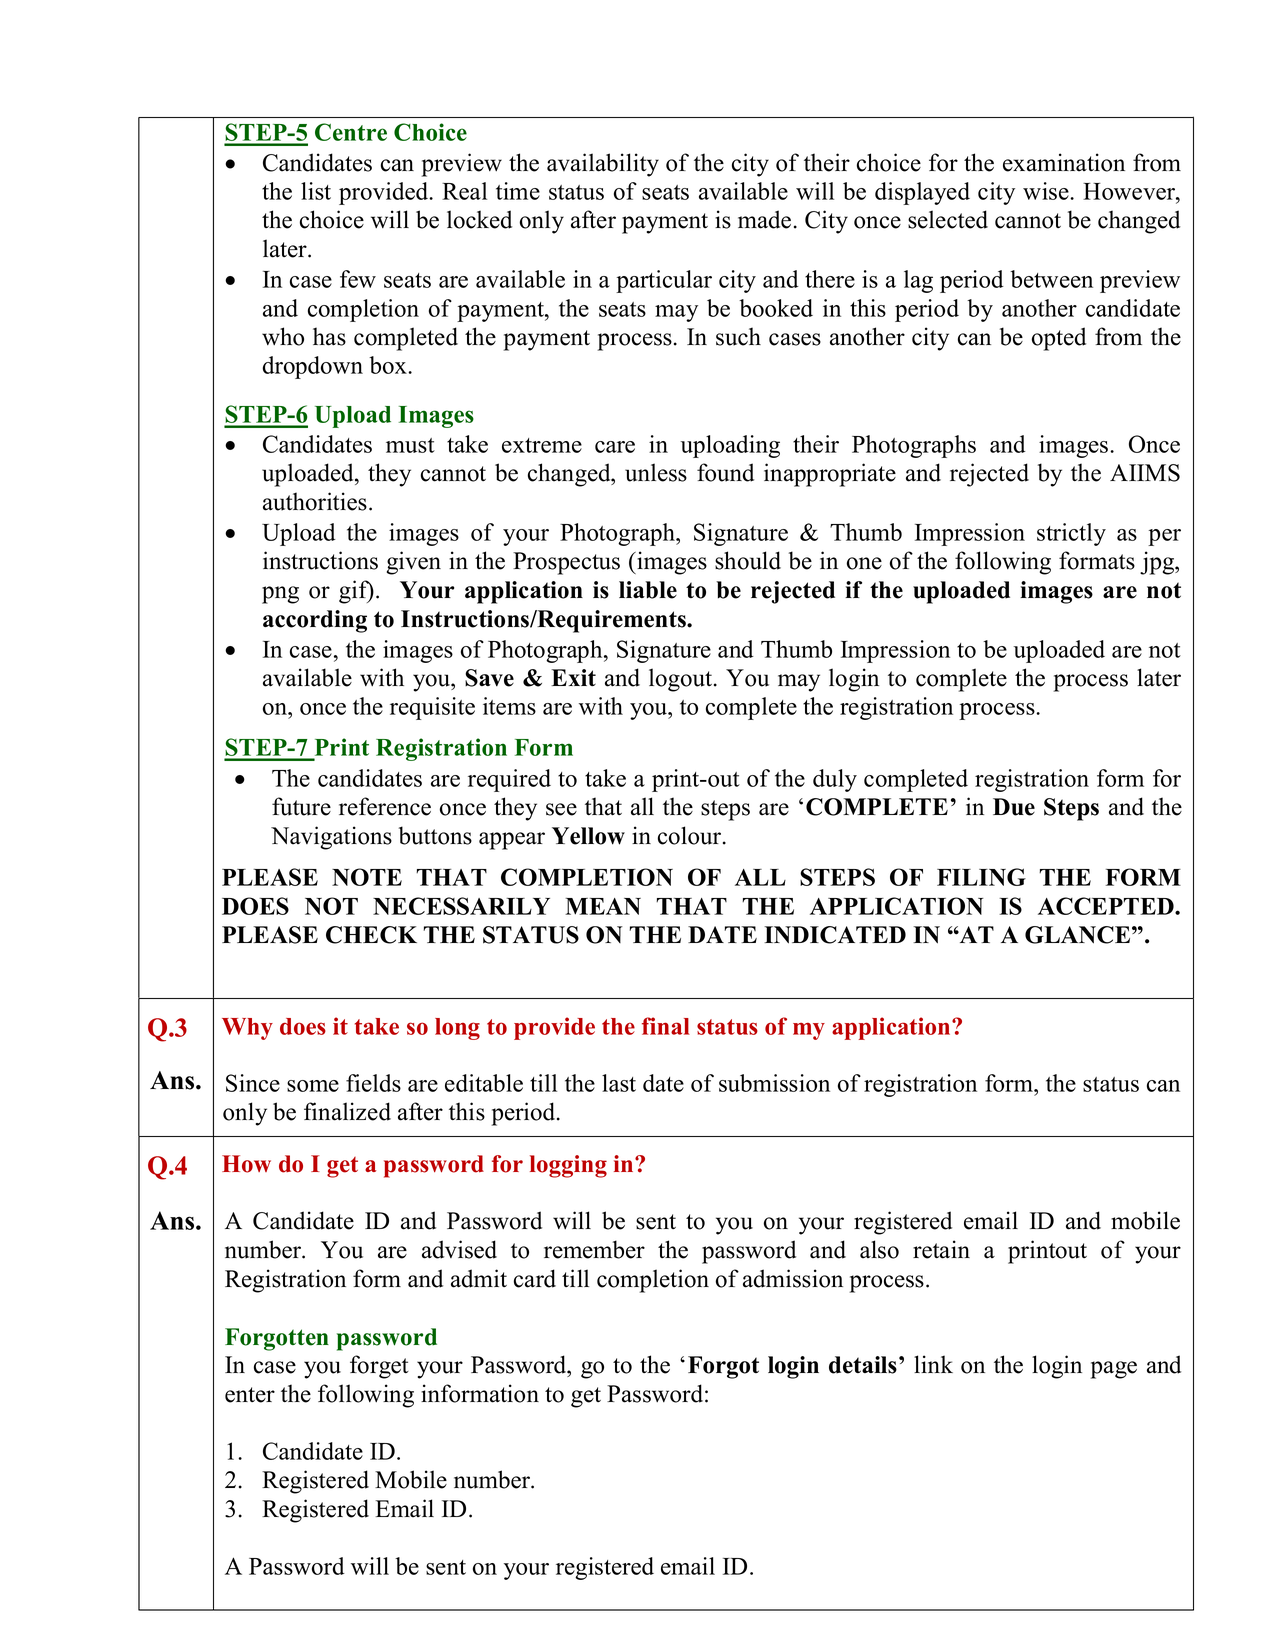 Image resolution: width=1276 pixels, height=1651 pixels. Describe the element at coordinates (1047, 191) in the screenshot. I see `wise` at that location.
